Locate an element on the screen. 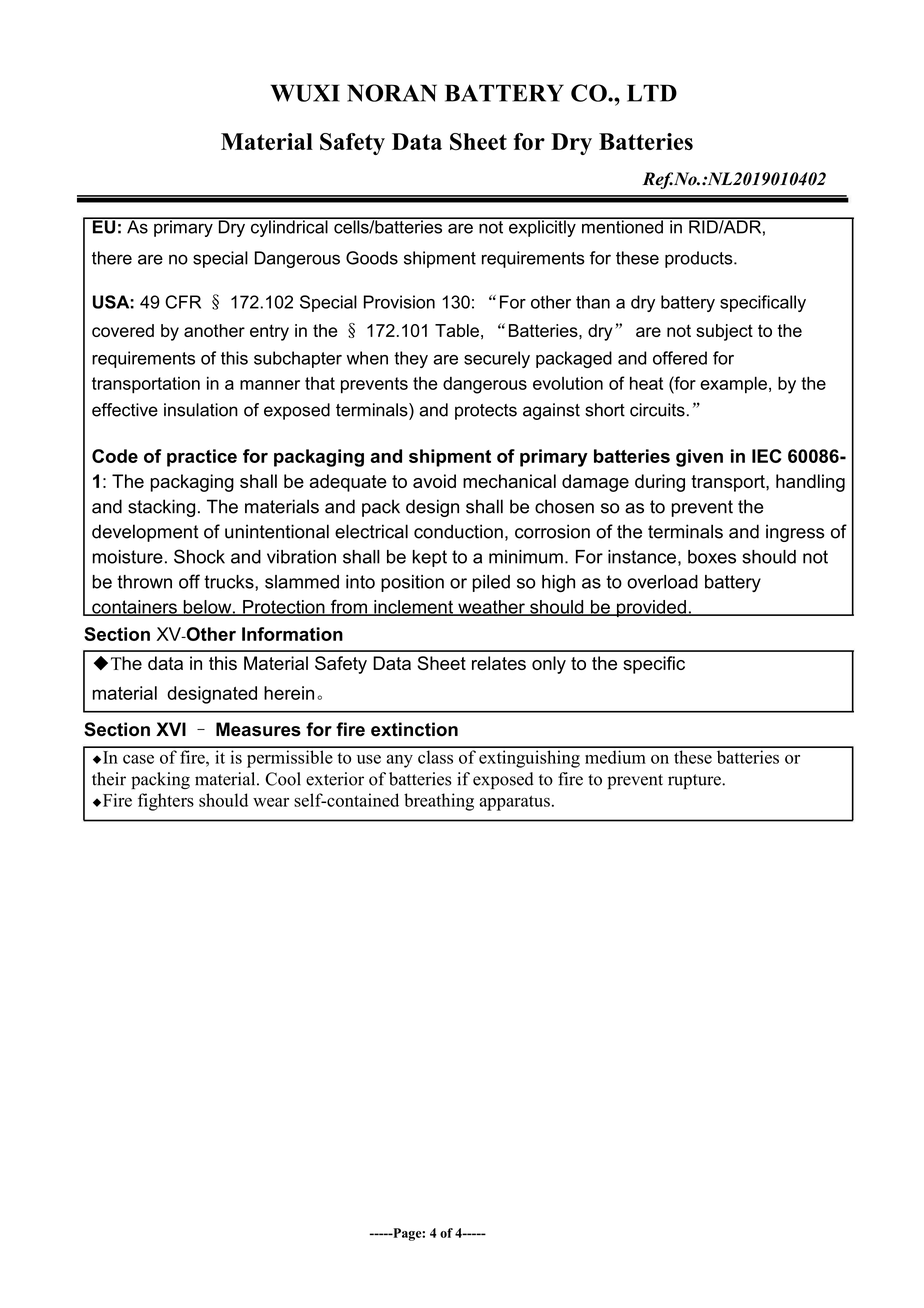 This screenshot has width=924, height=1308. avoid is located at coordinates (434, 481).
